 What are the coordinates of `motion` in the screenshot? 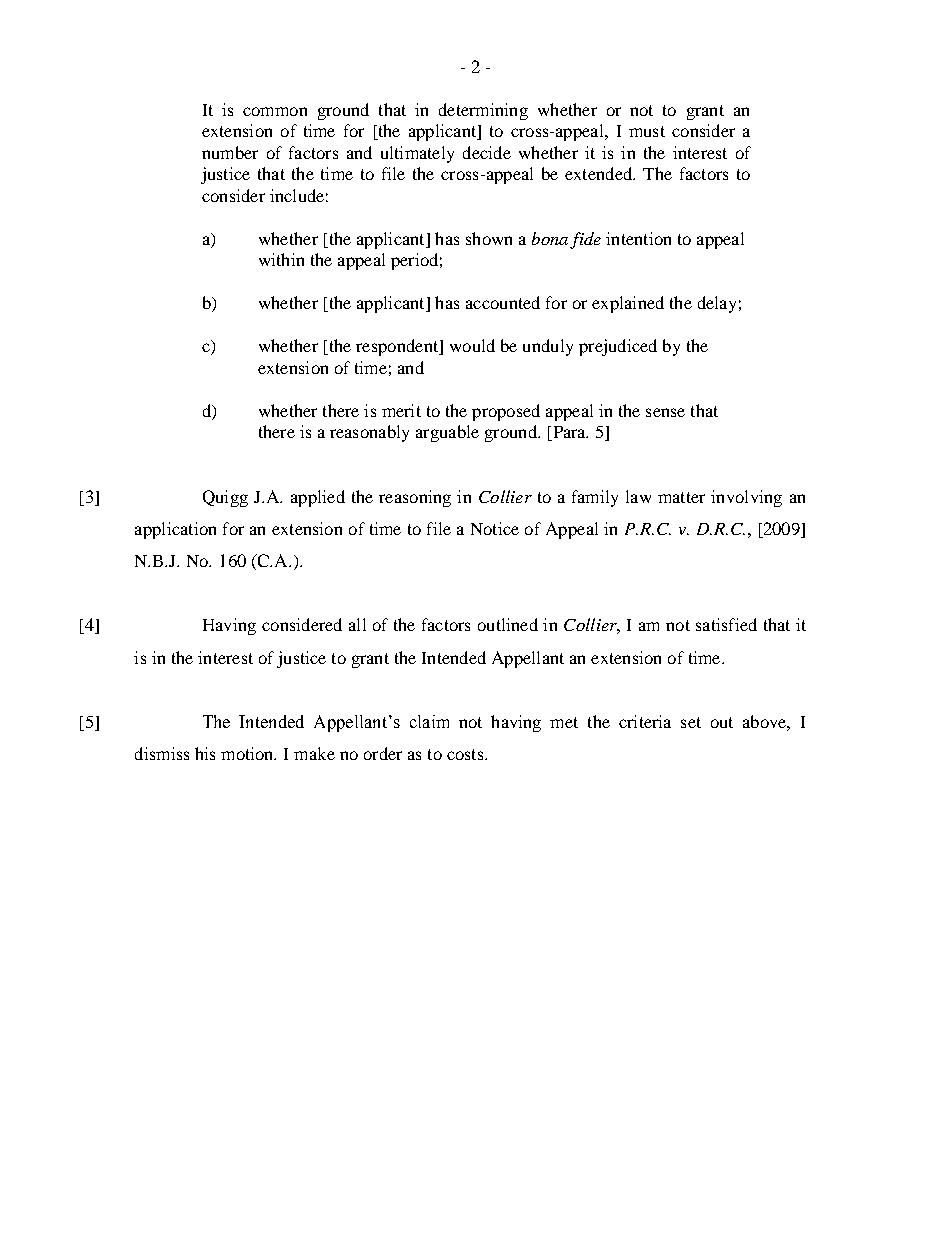 It's located at (248, 753).
